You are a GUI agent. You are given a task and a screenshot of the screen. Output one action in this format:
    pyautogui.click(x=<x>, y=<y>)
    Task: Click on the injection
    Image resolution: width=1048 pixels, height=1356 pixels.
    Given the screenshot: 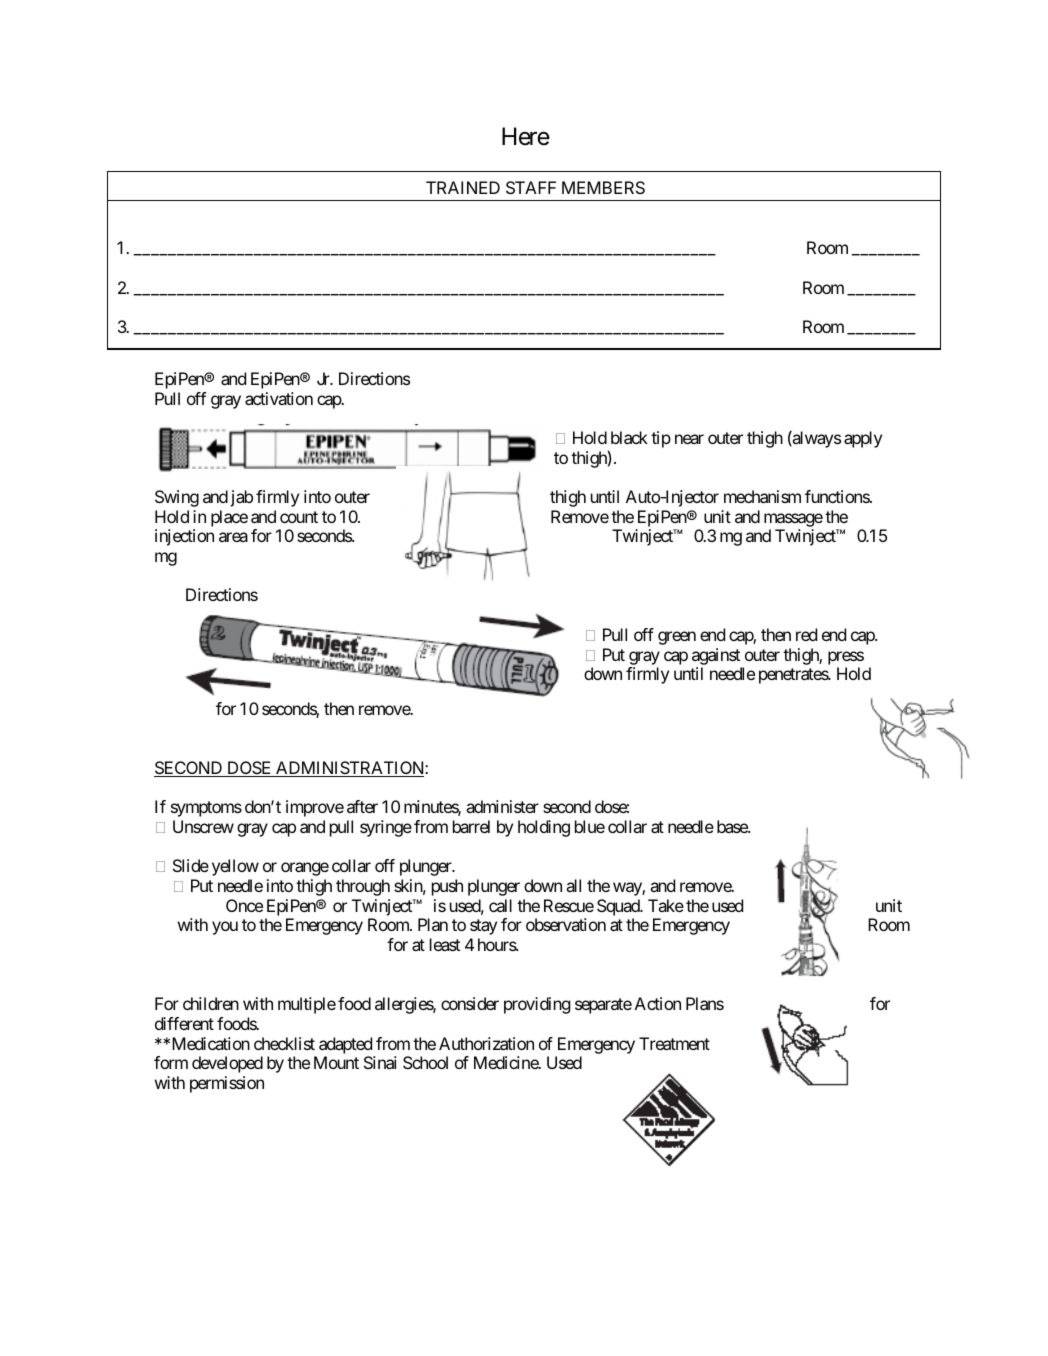 What is the action you would take?
    pyautogui.click(x=184, y=537)
